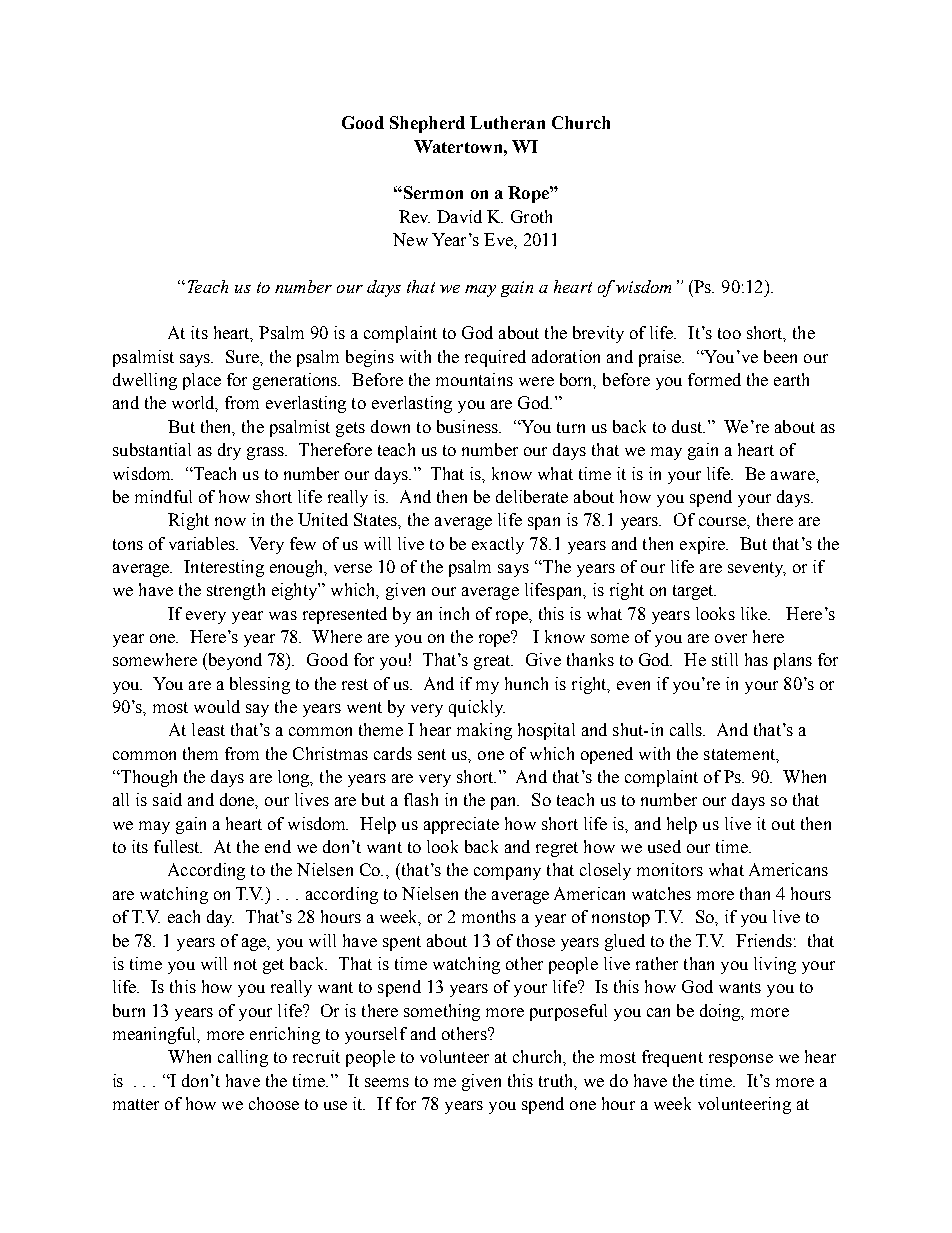 The height and width of the page is (1233, 952). What do you see at coordinates (507, 122) in the page?
I see `Lutheran` at bounding box center [507, 122].
